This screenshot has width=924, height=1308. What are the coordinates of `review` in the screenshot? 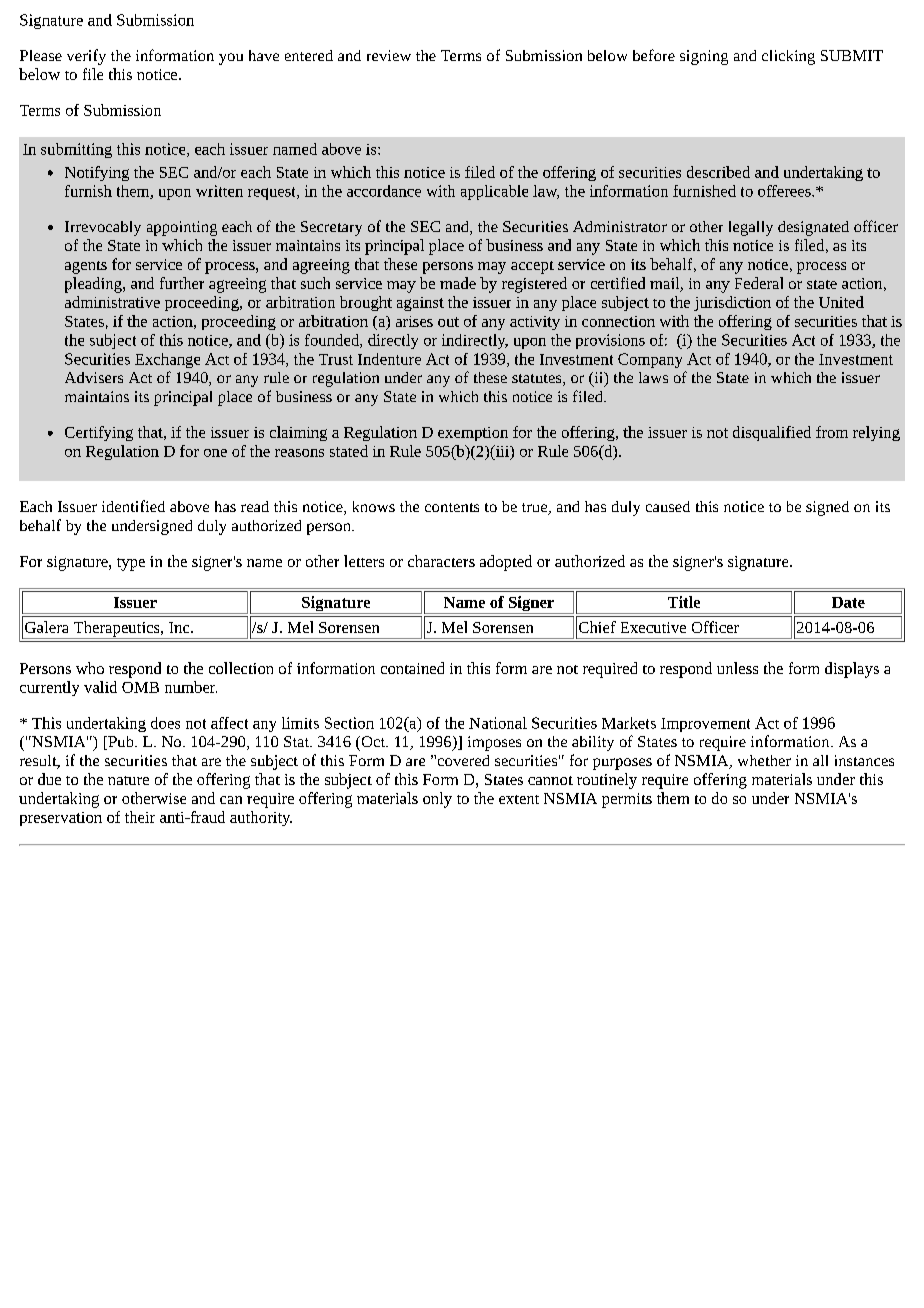 It's located at (389, 55).
